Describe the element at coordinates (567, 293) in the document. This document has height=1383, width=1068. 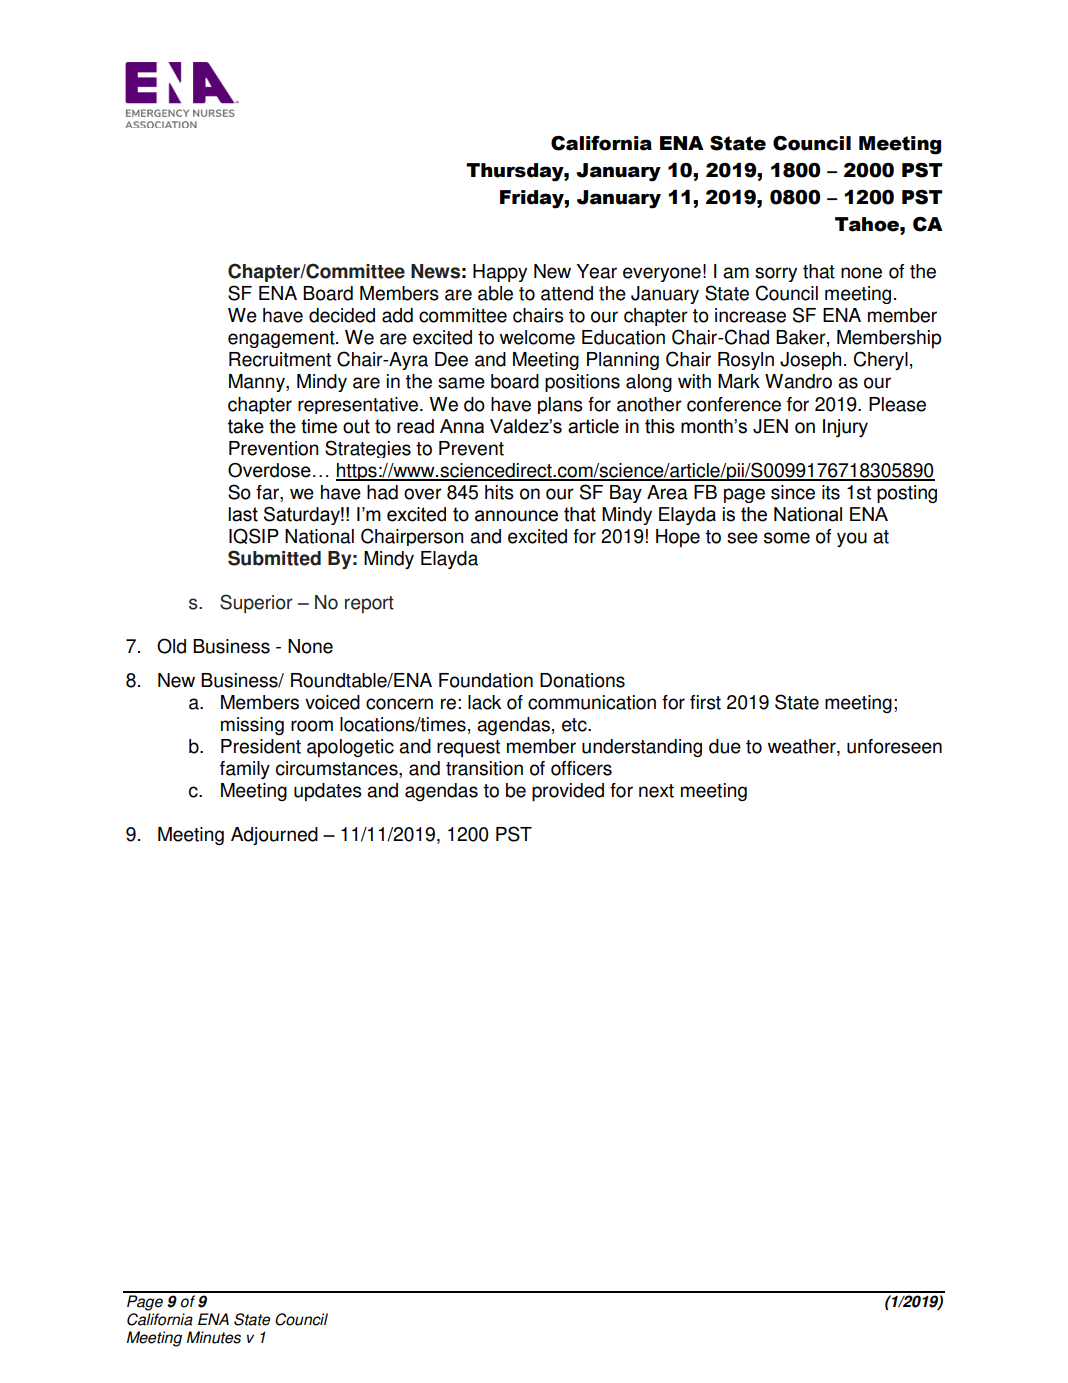
I see `attend` at that location.
